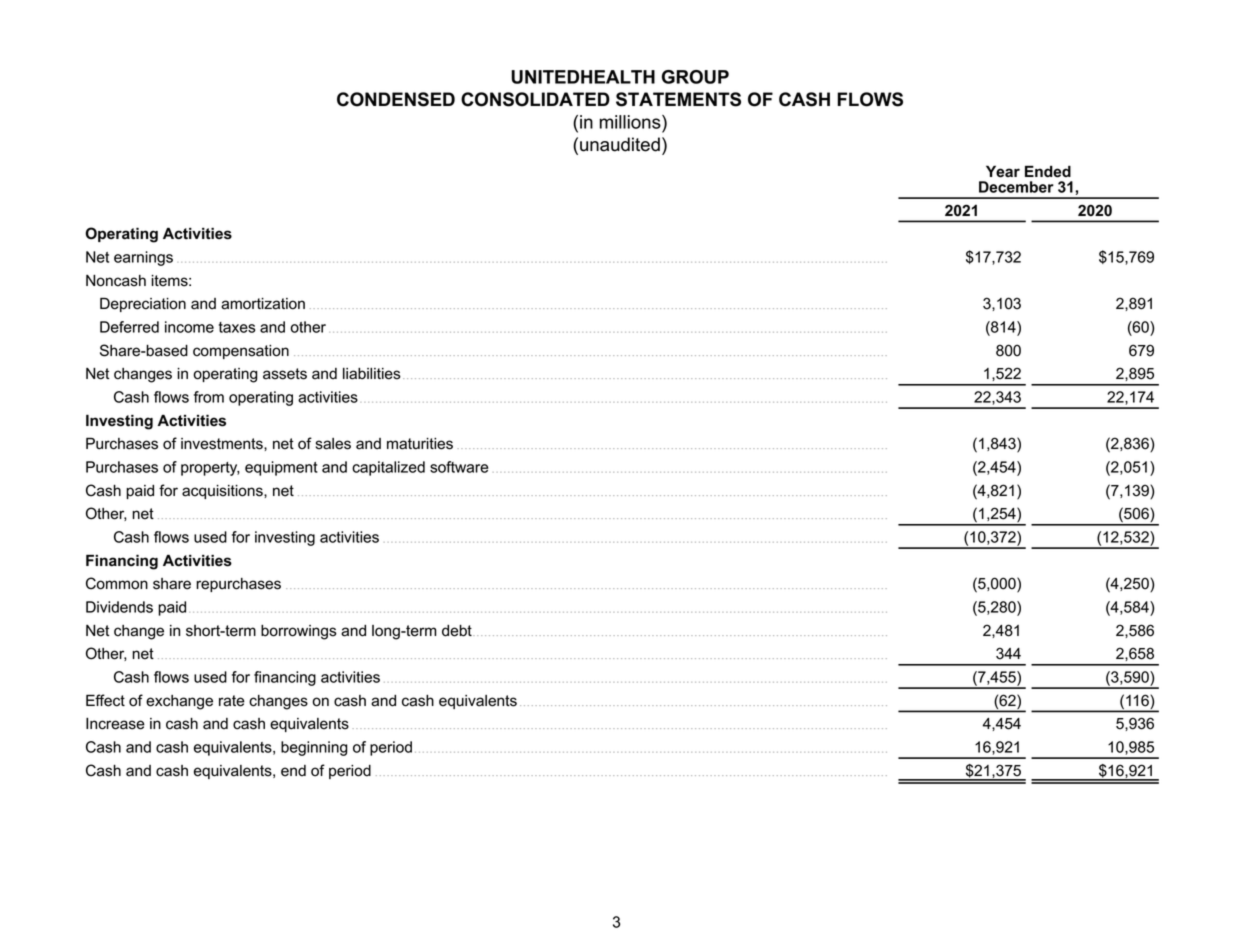 The width and height of the screenshot is (1233, 952). I want to click on CONDENSED, so click(396, 99).
